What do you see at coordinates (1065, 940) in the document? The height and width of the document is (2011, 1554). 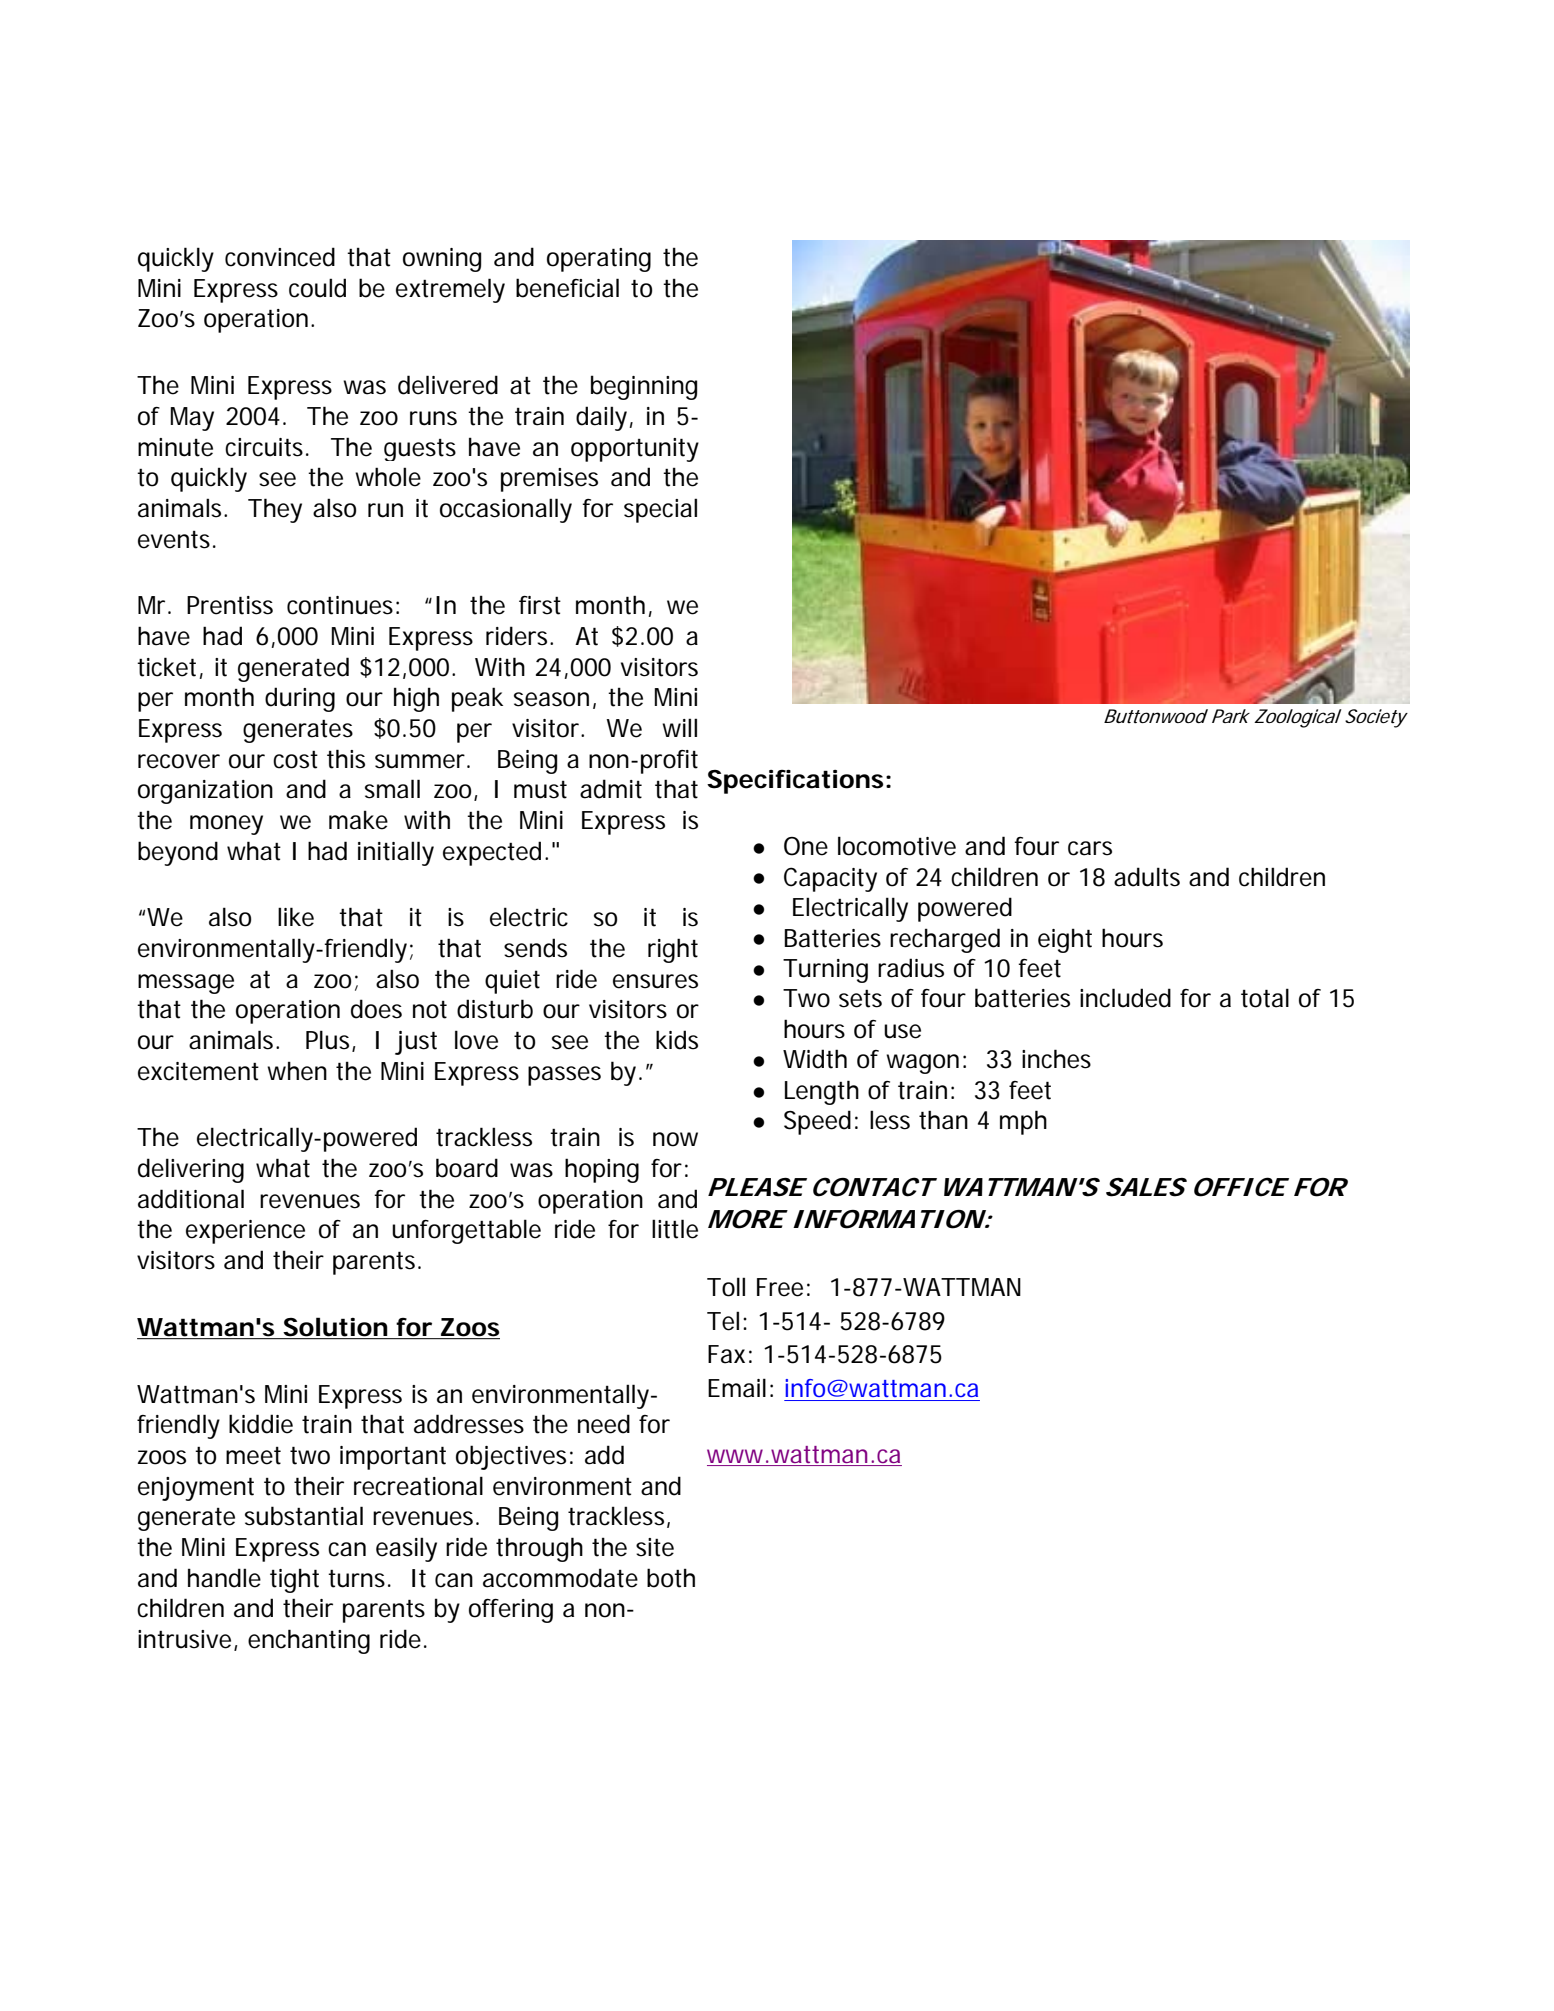 I see `eight` at bounding box center [1065, 940].
